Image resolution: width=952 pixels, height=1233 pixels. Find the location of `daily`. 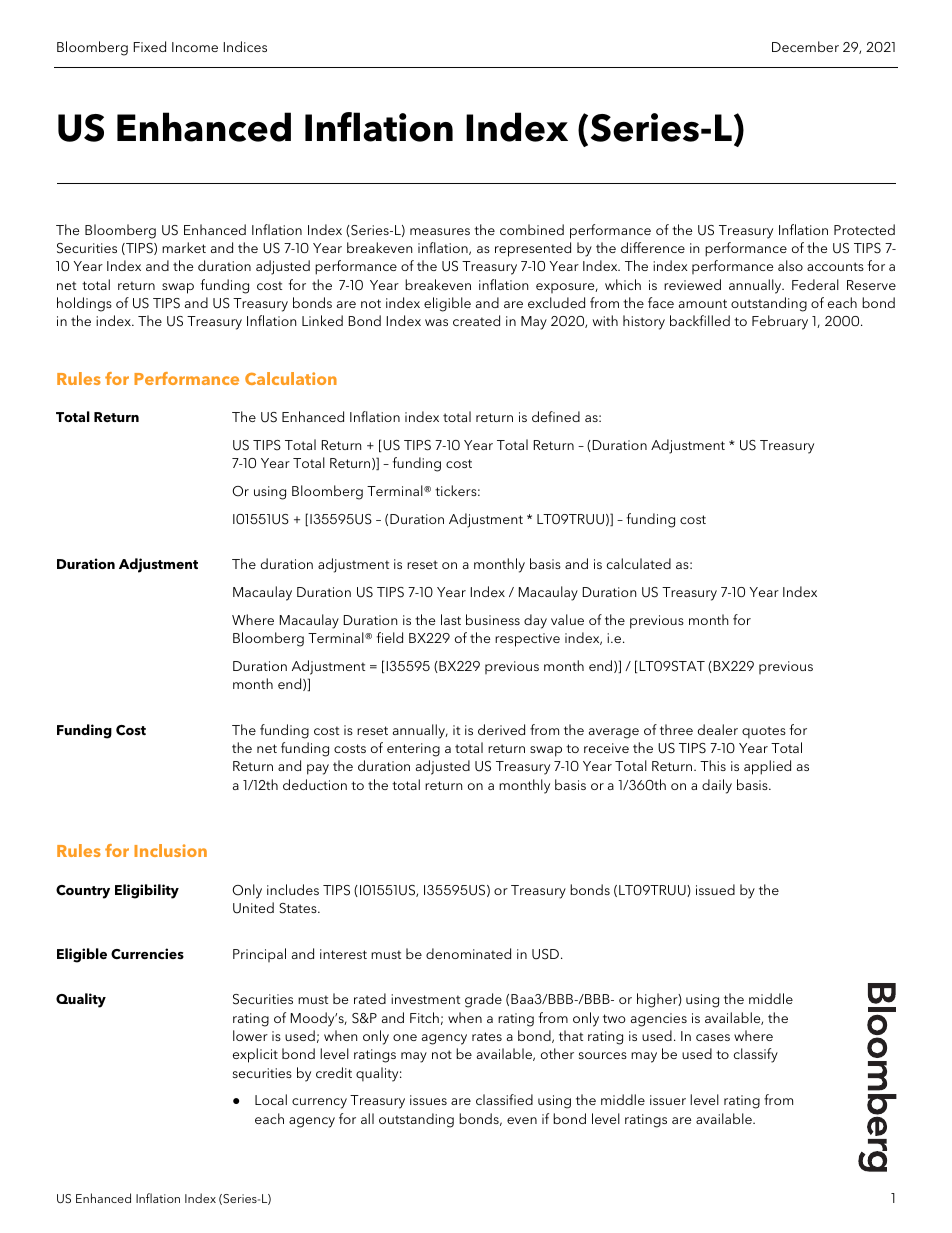

daily is located at coordinates (717, 786).
